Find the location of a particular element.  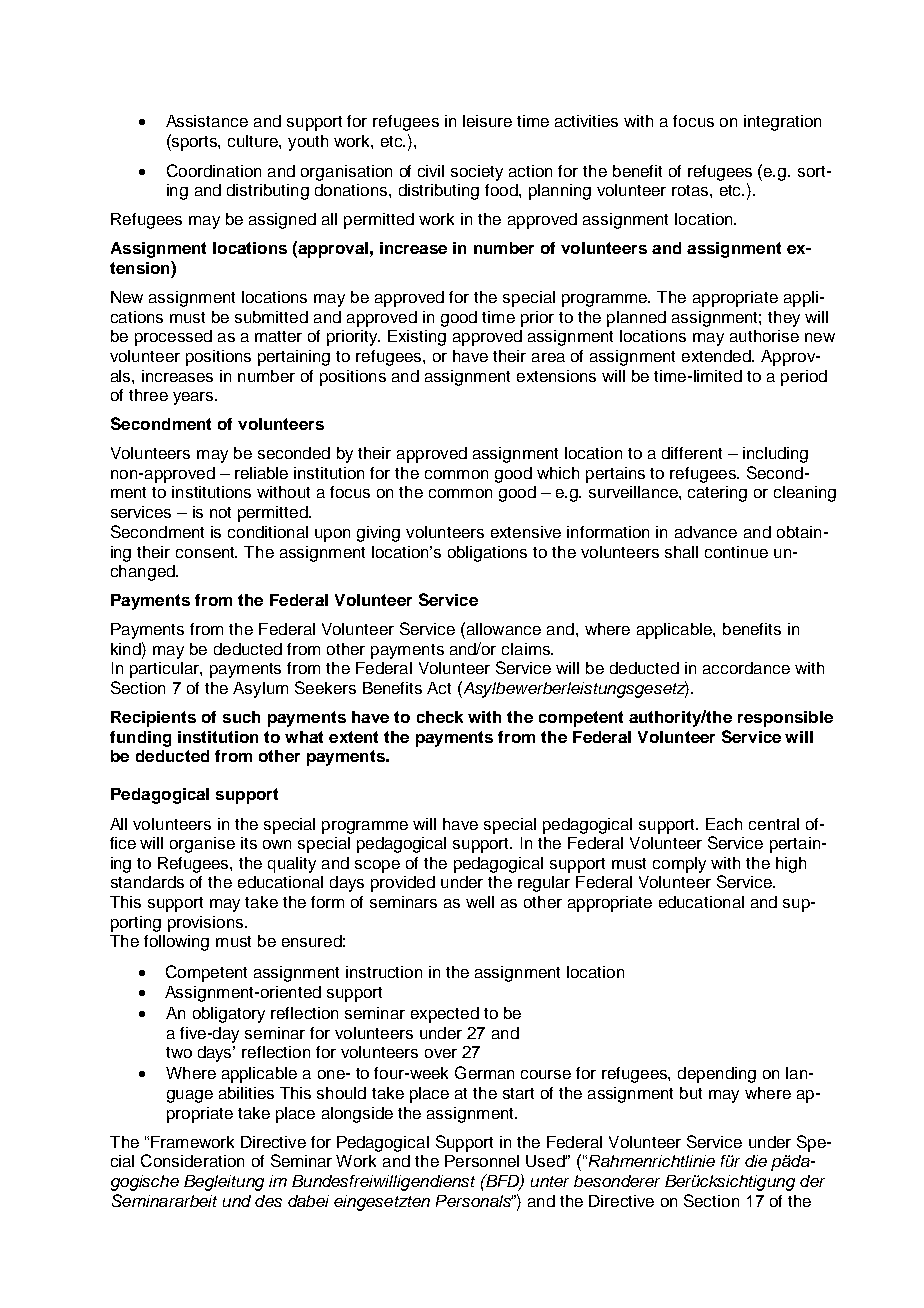

kind is located at coordinates (127, 648).
